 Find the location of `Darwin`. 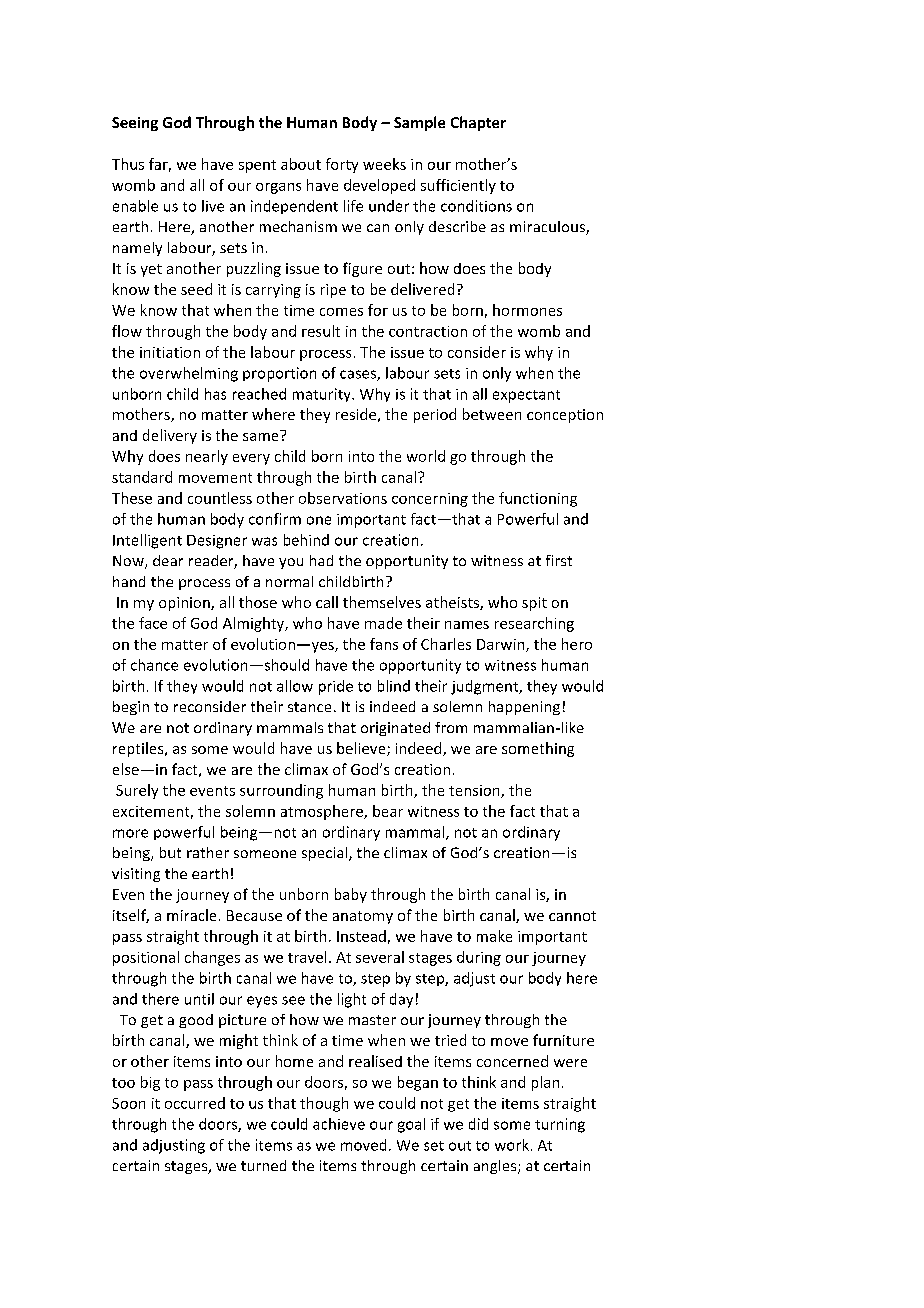

Darwin is located at coordinates (502, 645).
